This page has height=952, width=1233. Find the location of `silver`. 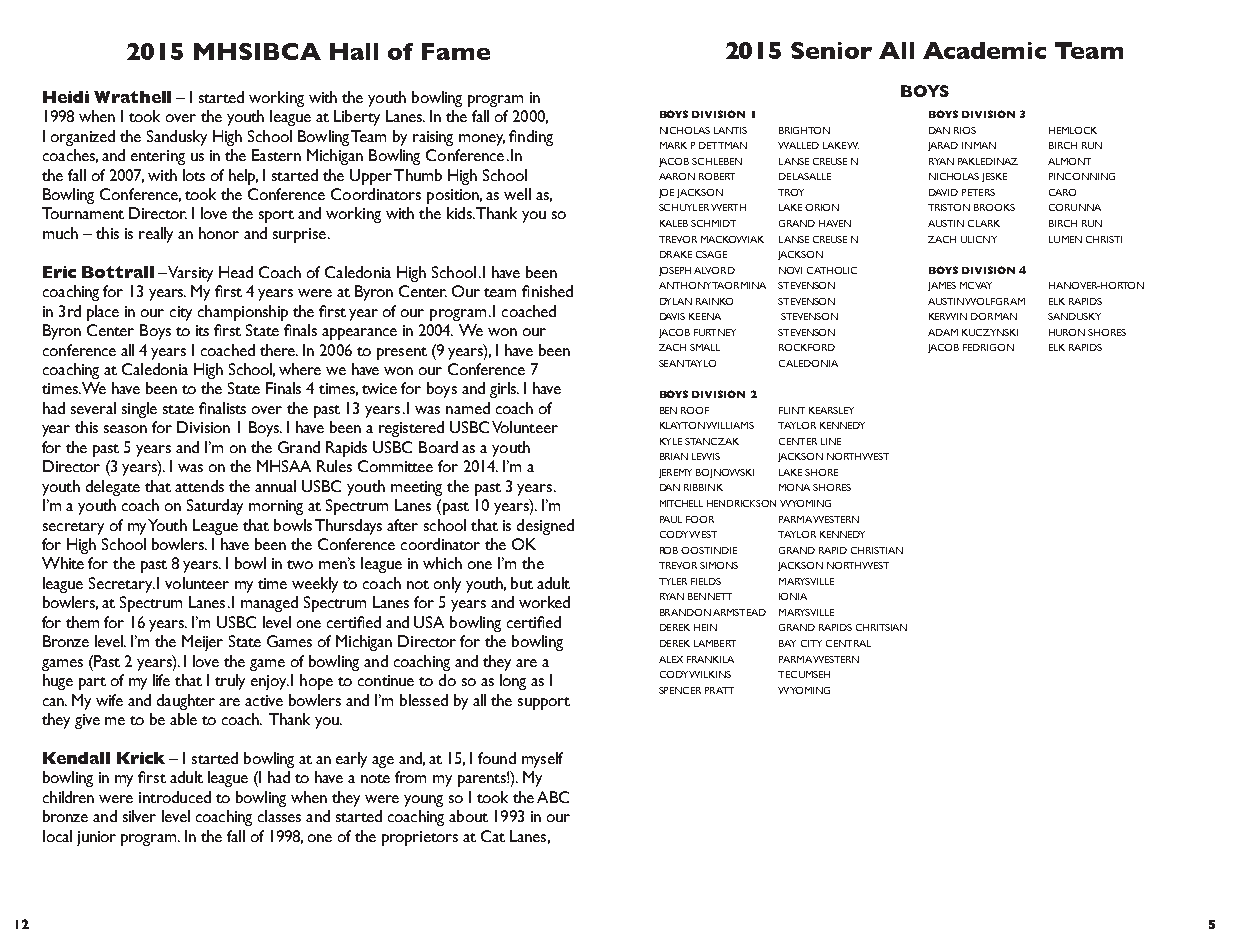

silver is located at coordinates (139, 816).
